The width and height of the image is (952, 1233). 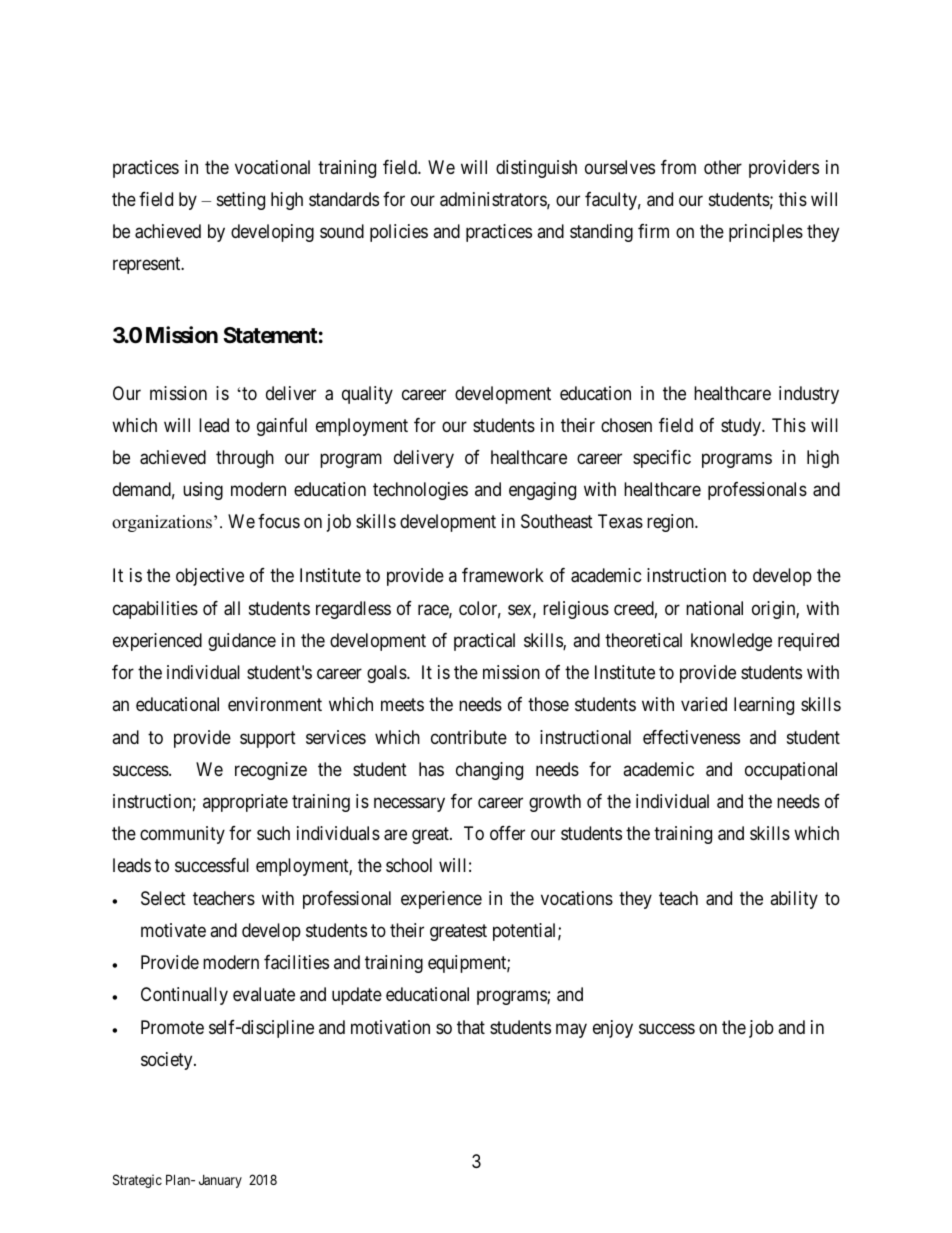 I want to click on distinguish, so click(x=536, y=169).
